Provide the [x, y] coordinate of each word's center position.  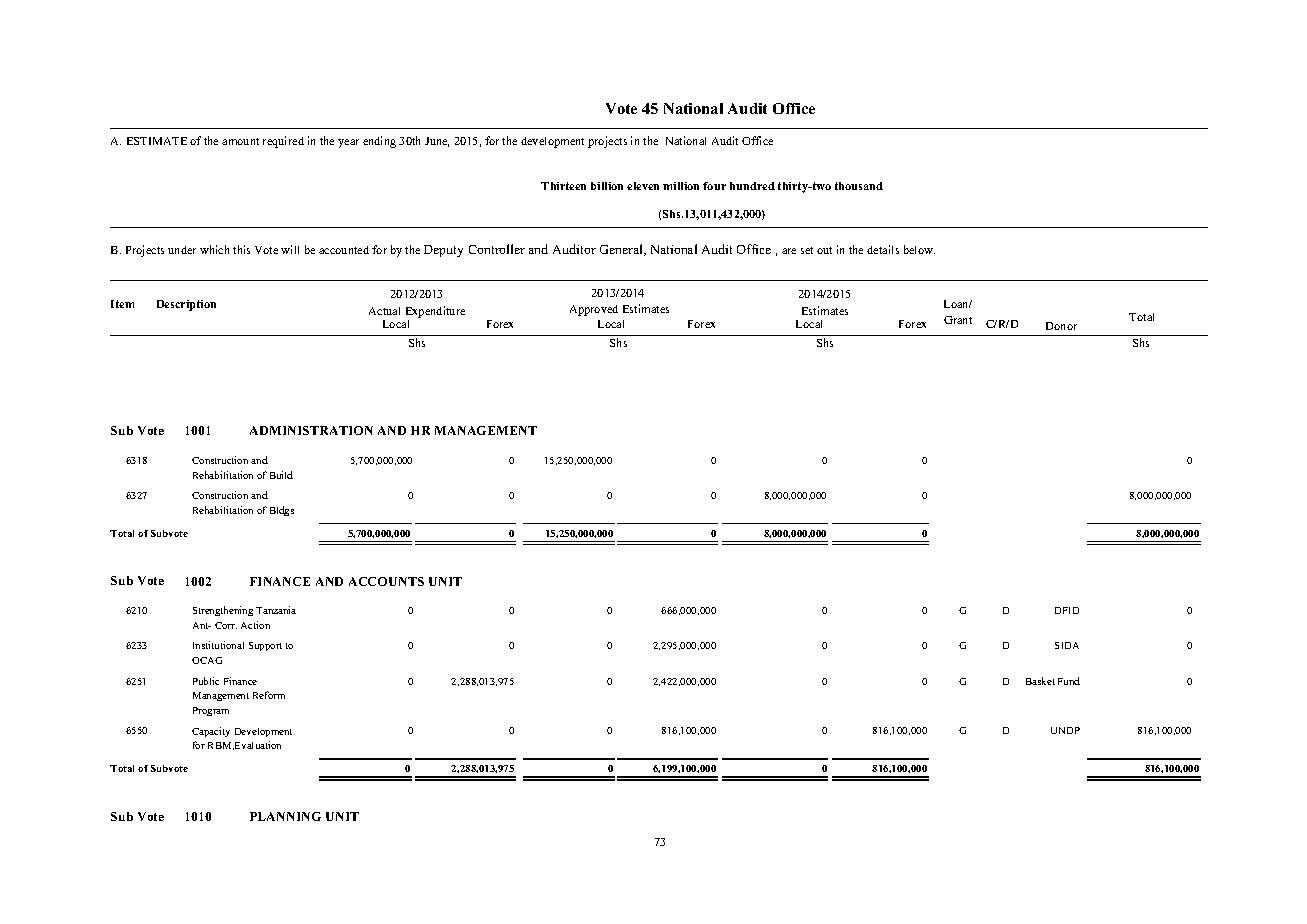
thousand [859, 186]
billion [607, 186]
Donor [1061, 326]
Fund [1069, 681]
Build [281, 475]
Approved [594, 310]
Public [206, 681]
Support [265, 646]
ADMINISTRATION [311, 430]
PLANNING [285, 816]
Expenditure [435, 312]
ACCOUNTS [386, 581]
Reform [269, 695]
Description [186, 305]
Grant [958, 320]
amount [240, 141]
